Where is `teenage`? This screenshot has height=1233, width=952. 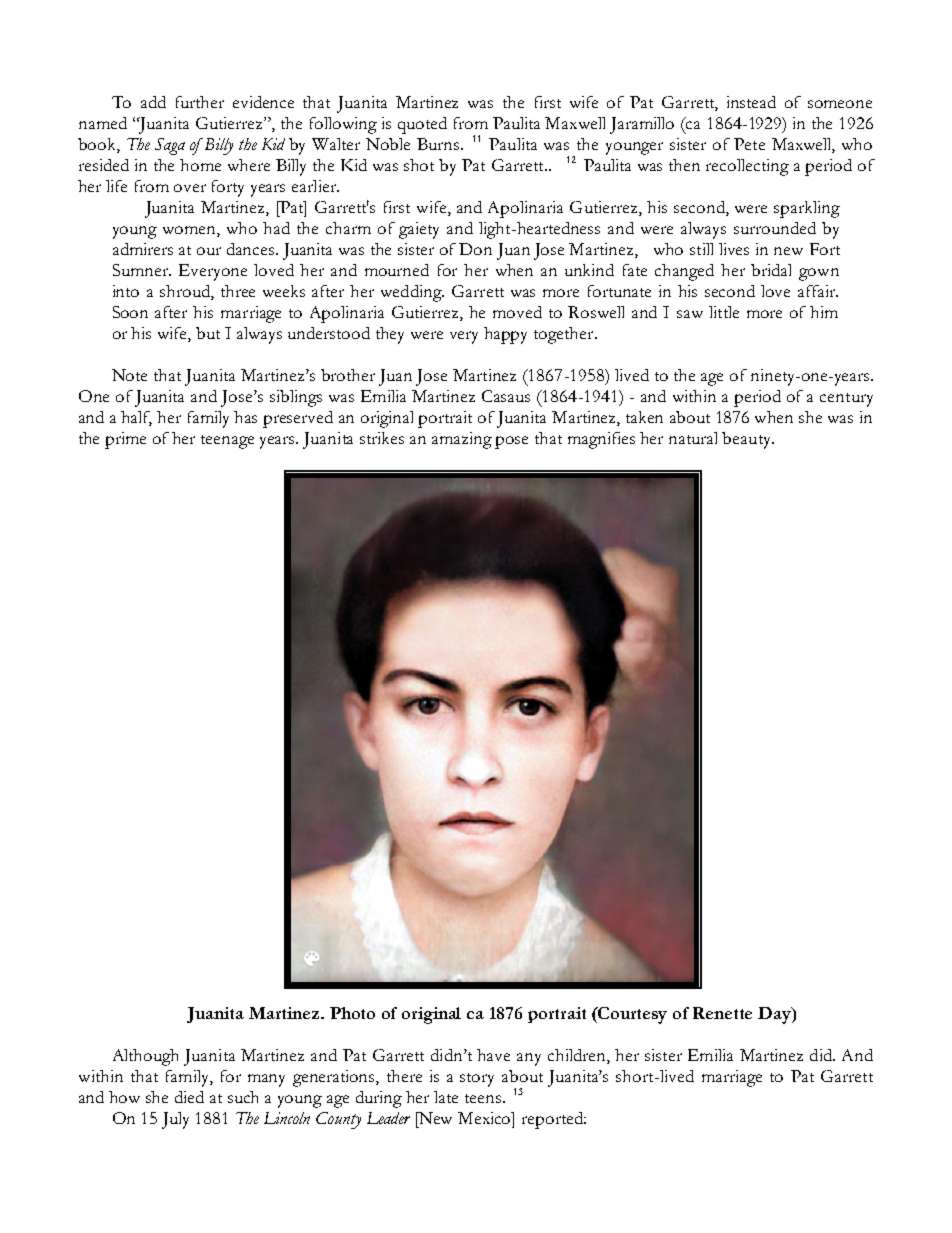
teenage is located at coordinates (227, 442).
